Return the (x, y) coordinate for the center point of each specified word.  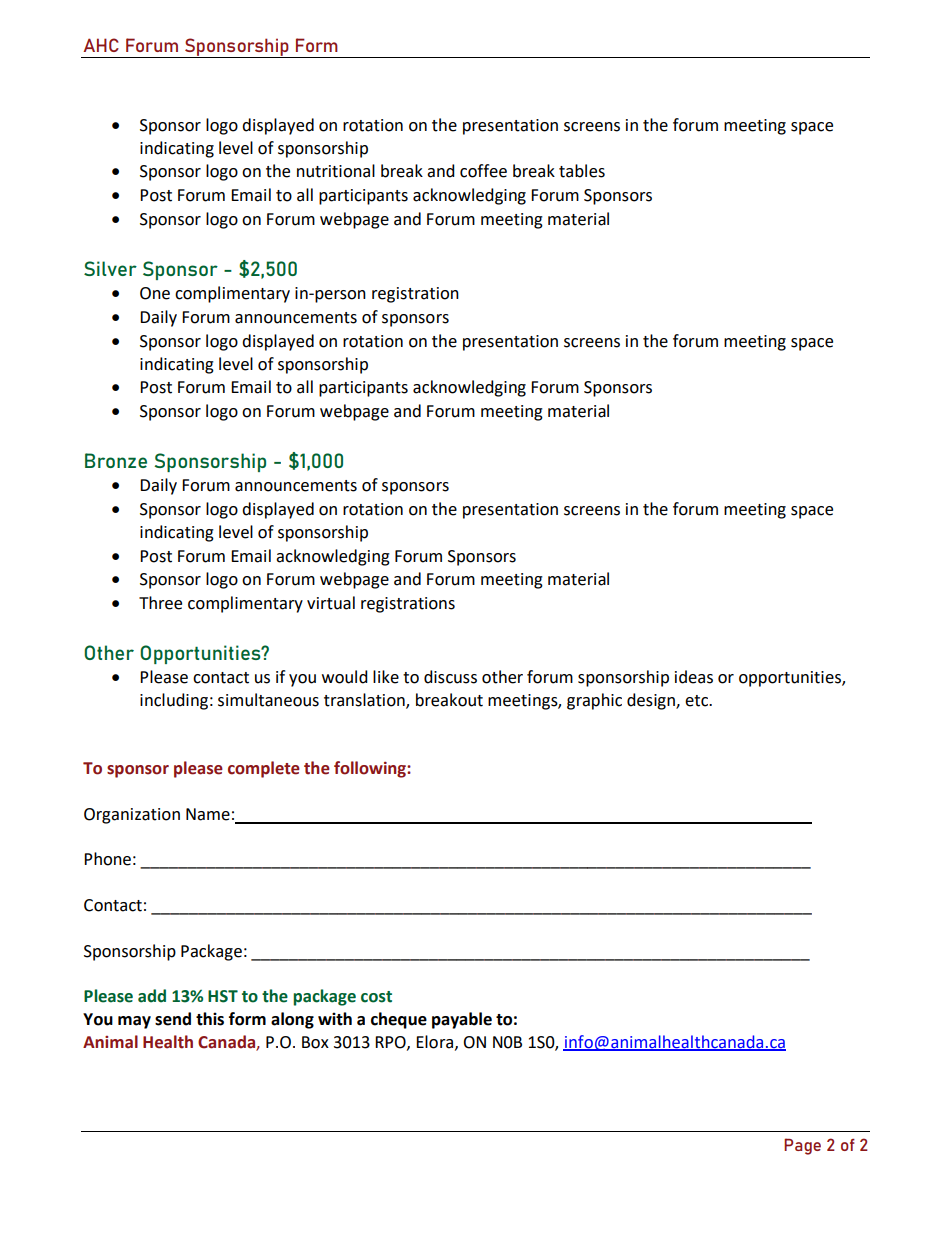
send (173, 1019)
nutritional (336, 171)
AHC (101, 45)
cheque (399, 1020)
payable (462, 1020)
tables (582, 171)
